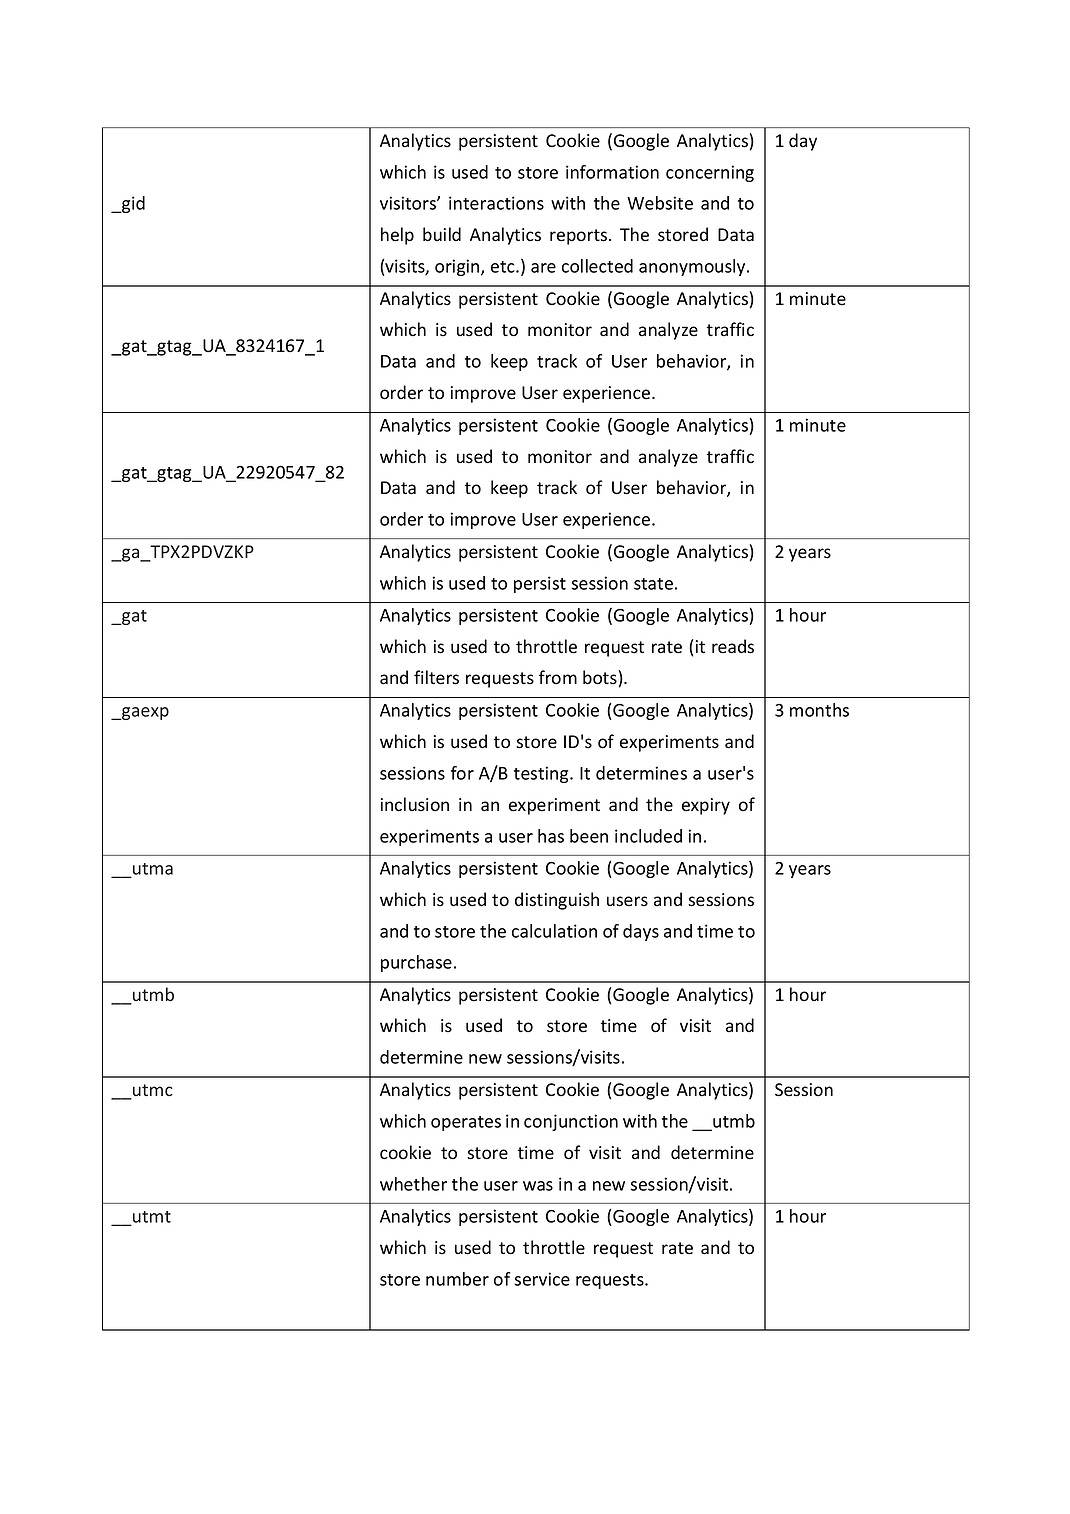 The height and width of the page is (1514, 1070). Describe the element at coordinates (542, 1279) in the page. I see `service` at that location.
